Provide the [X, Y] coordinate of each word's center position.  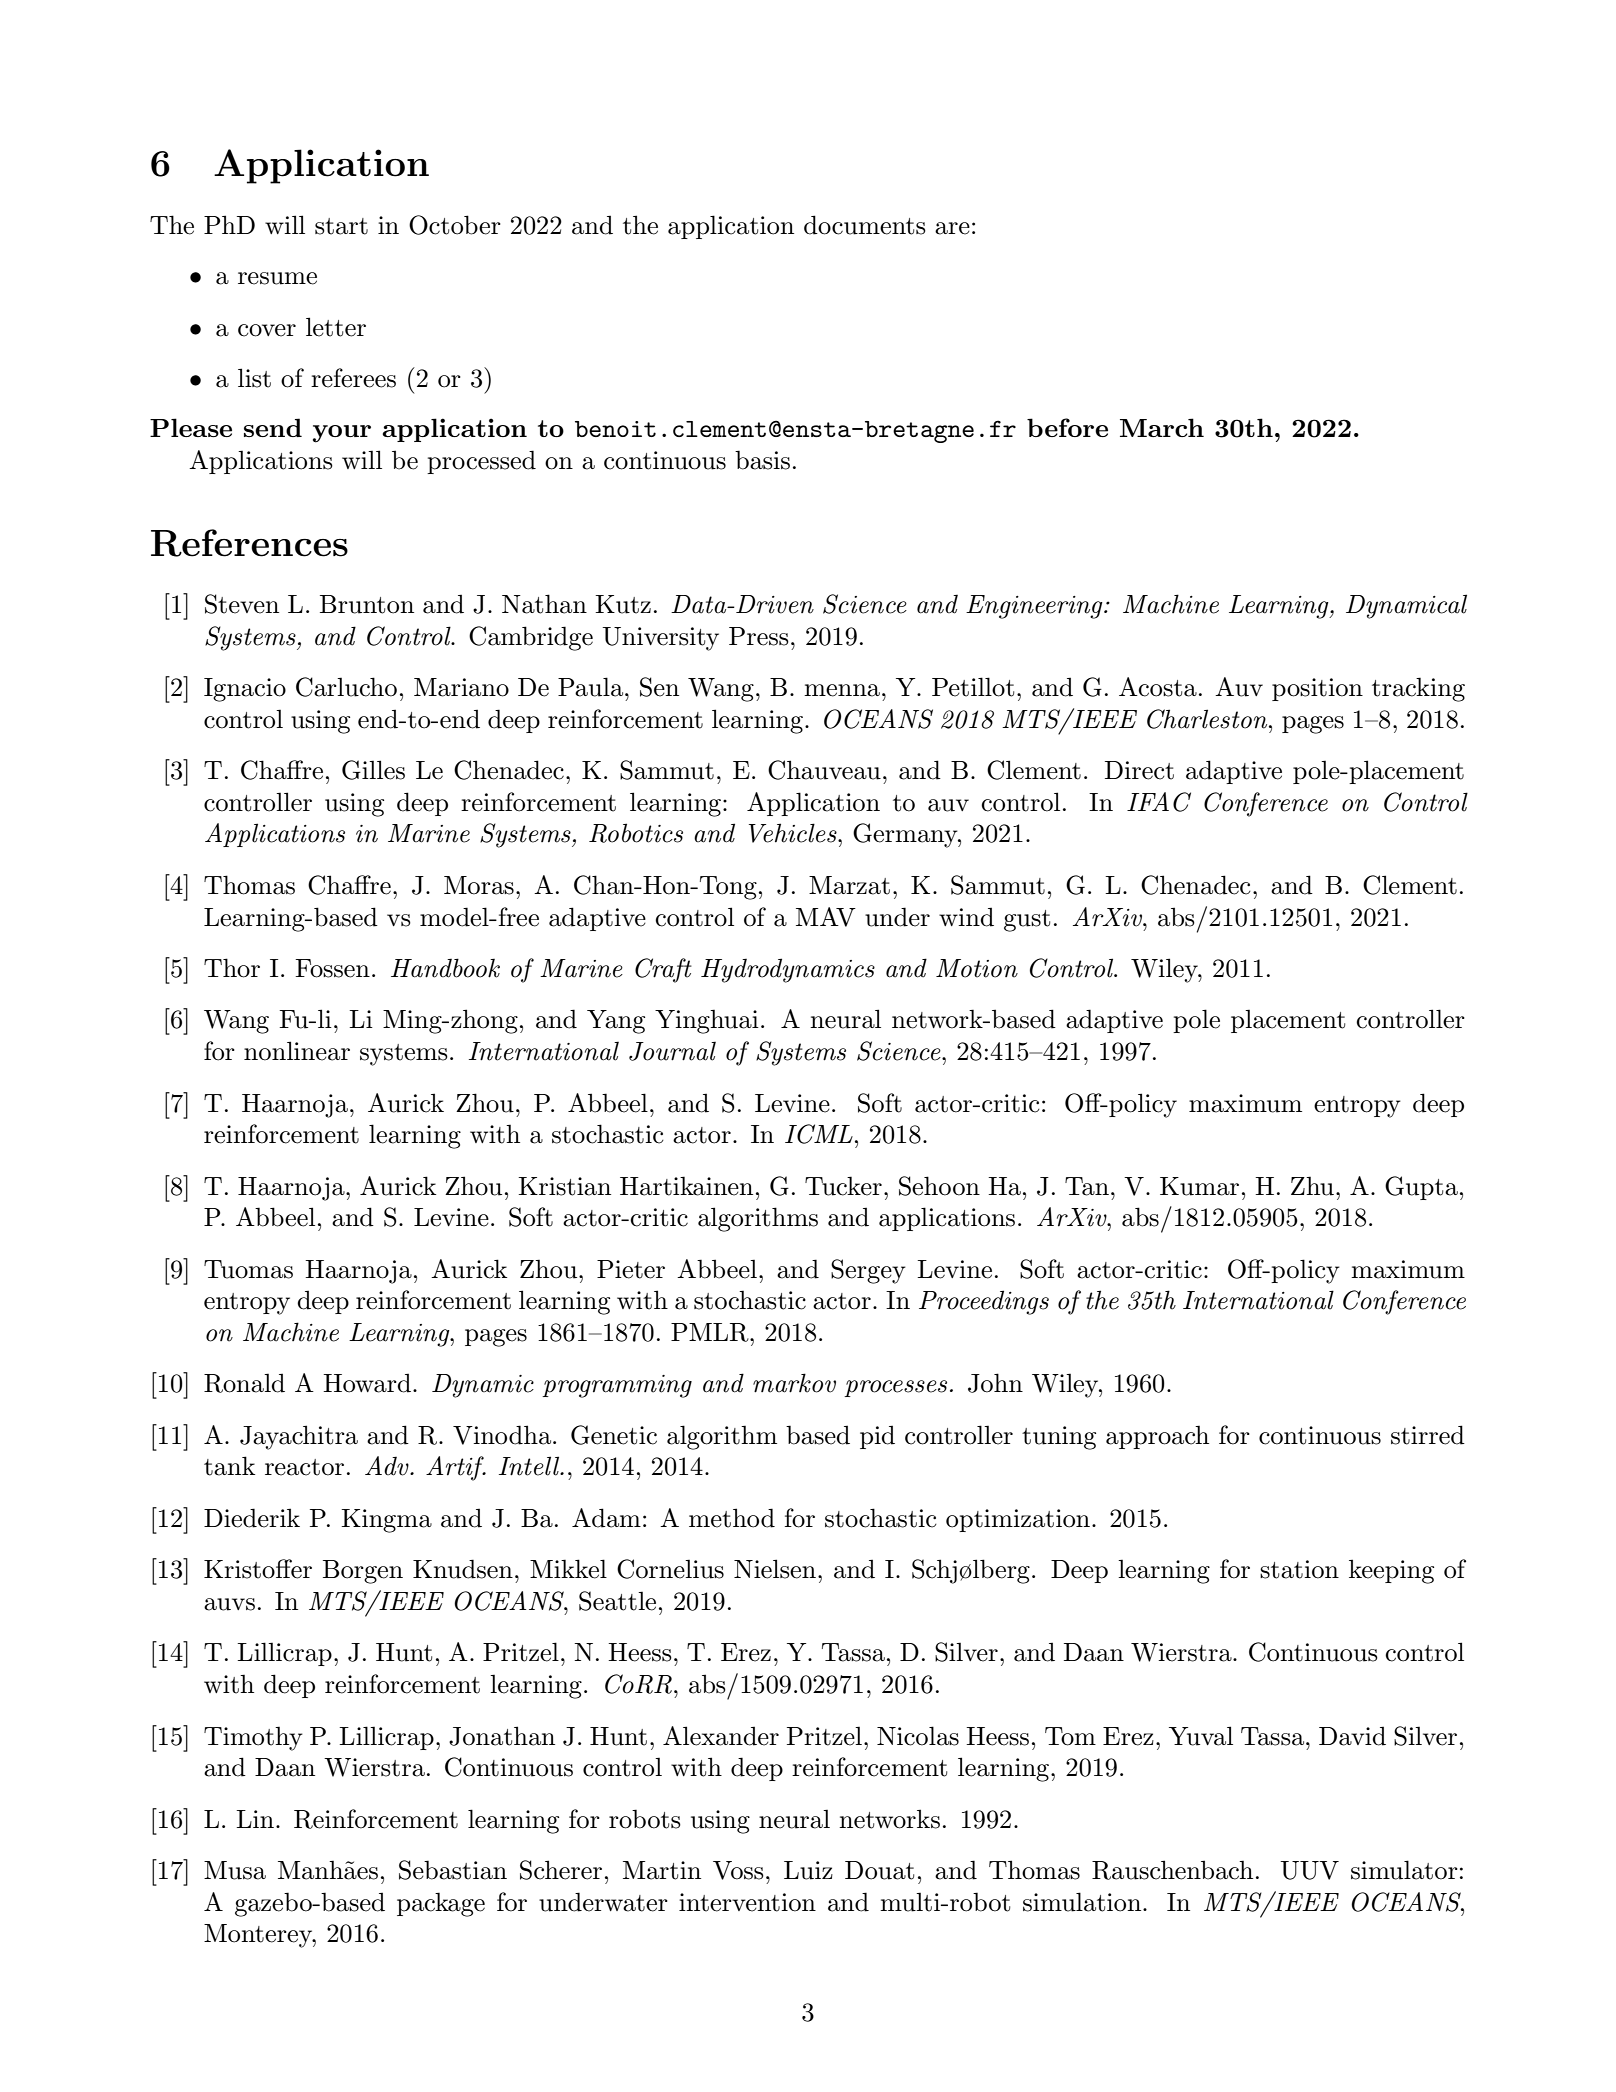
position [1317, 689]
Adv [388, 1466]
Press [759, 636]
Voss [738, 1870]
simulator [1404, 1870]
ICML [819, 1134]
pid [877, 1437]
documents [865, 225]
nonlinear [297, 1051]
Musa [235, 1870]
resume [277, 278]
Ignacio [245, 690]
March [1162, 427]
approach [1157, 1437]
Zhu [1312, 1186]
